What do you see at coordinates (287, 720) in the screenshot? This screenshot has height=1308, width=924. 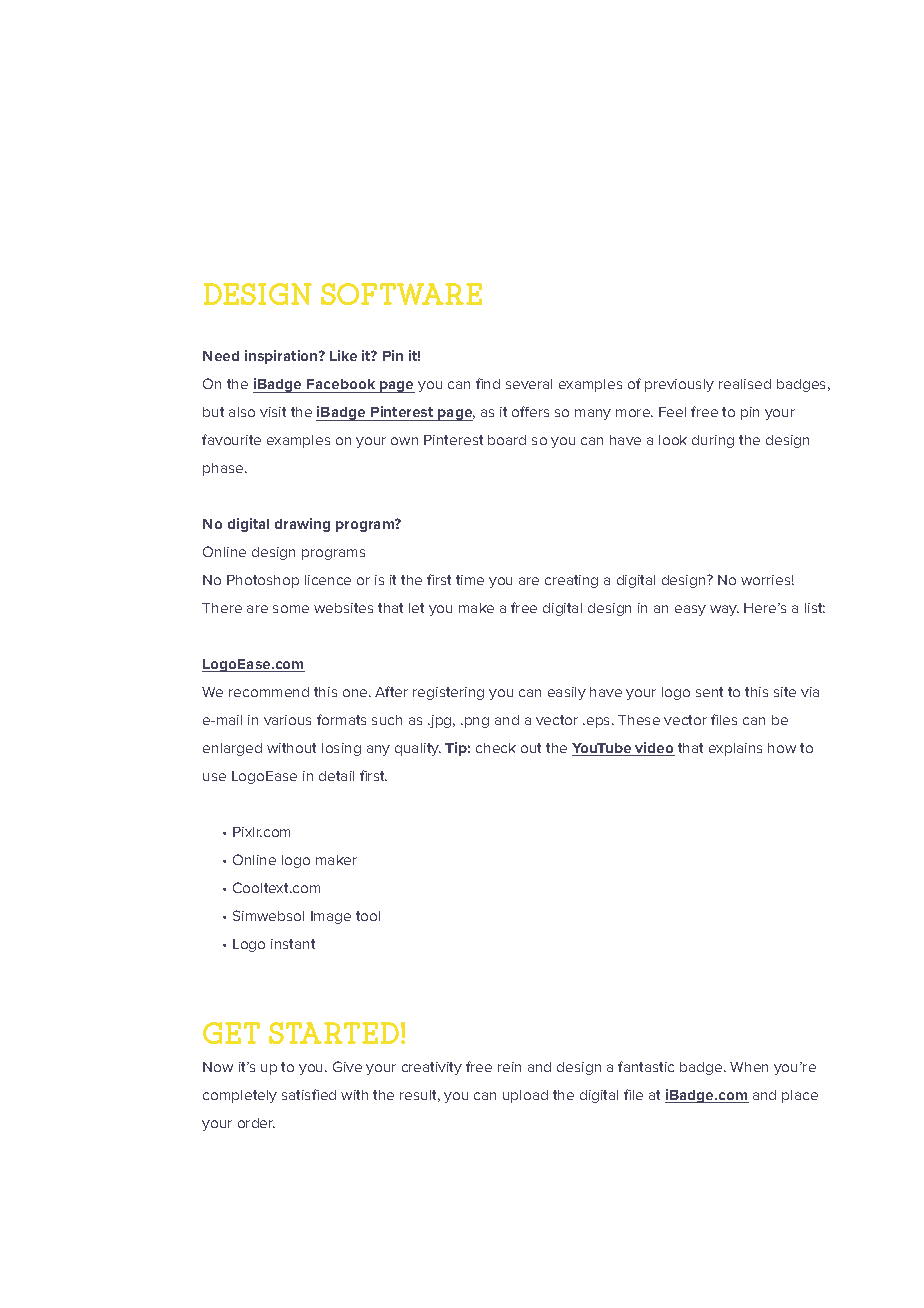 I see `various` at bounding box center [287, 720].
